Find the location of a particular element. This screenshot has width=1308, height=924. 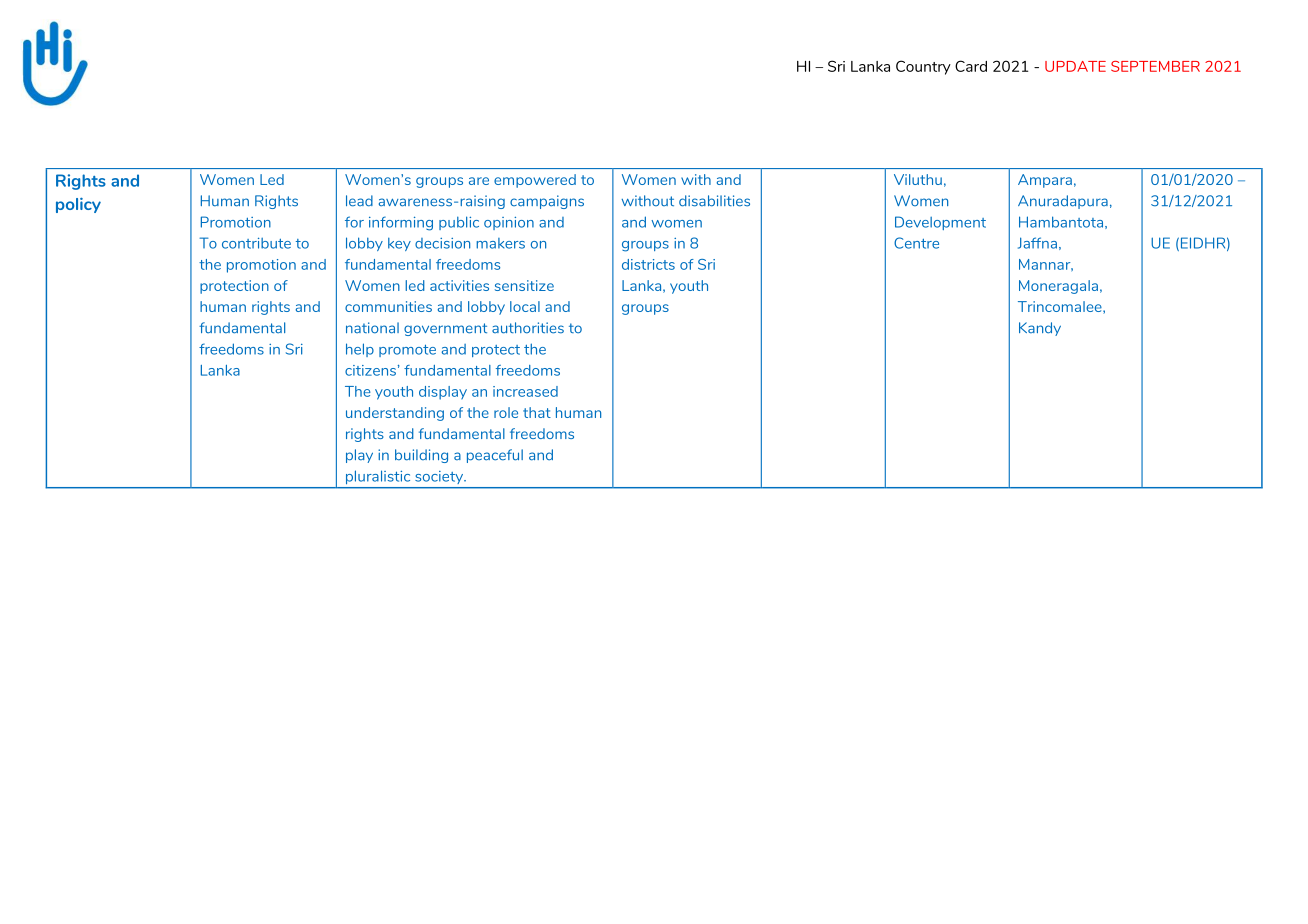

UPDATE is located at coordinates (1075, 66).
